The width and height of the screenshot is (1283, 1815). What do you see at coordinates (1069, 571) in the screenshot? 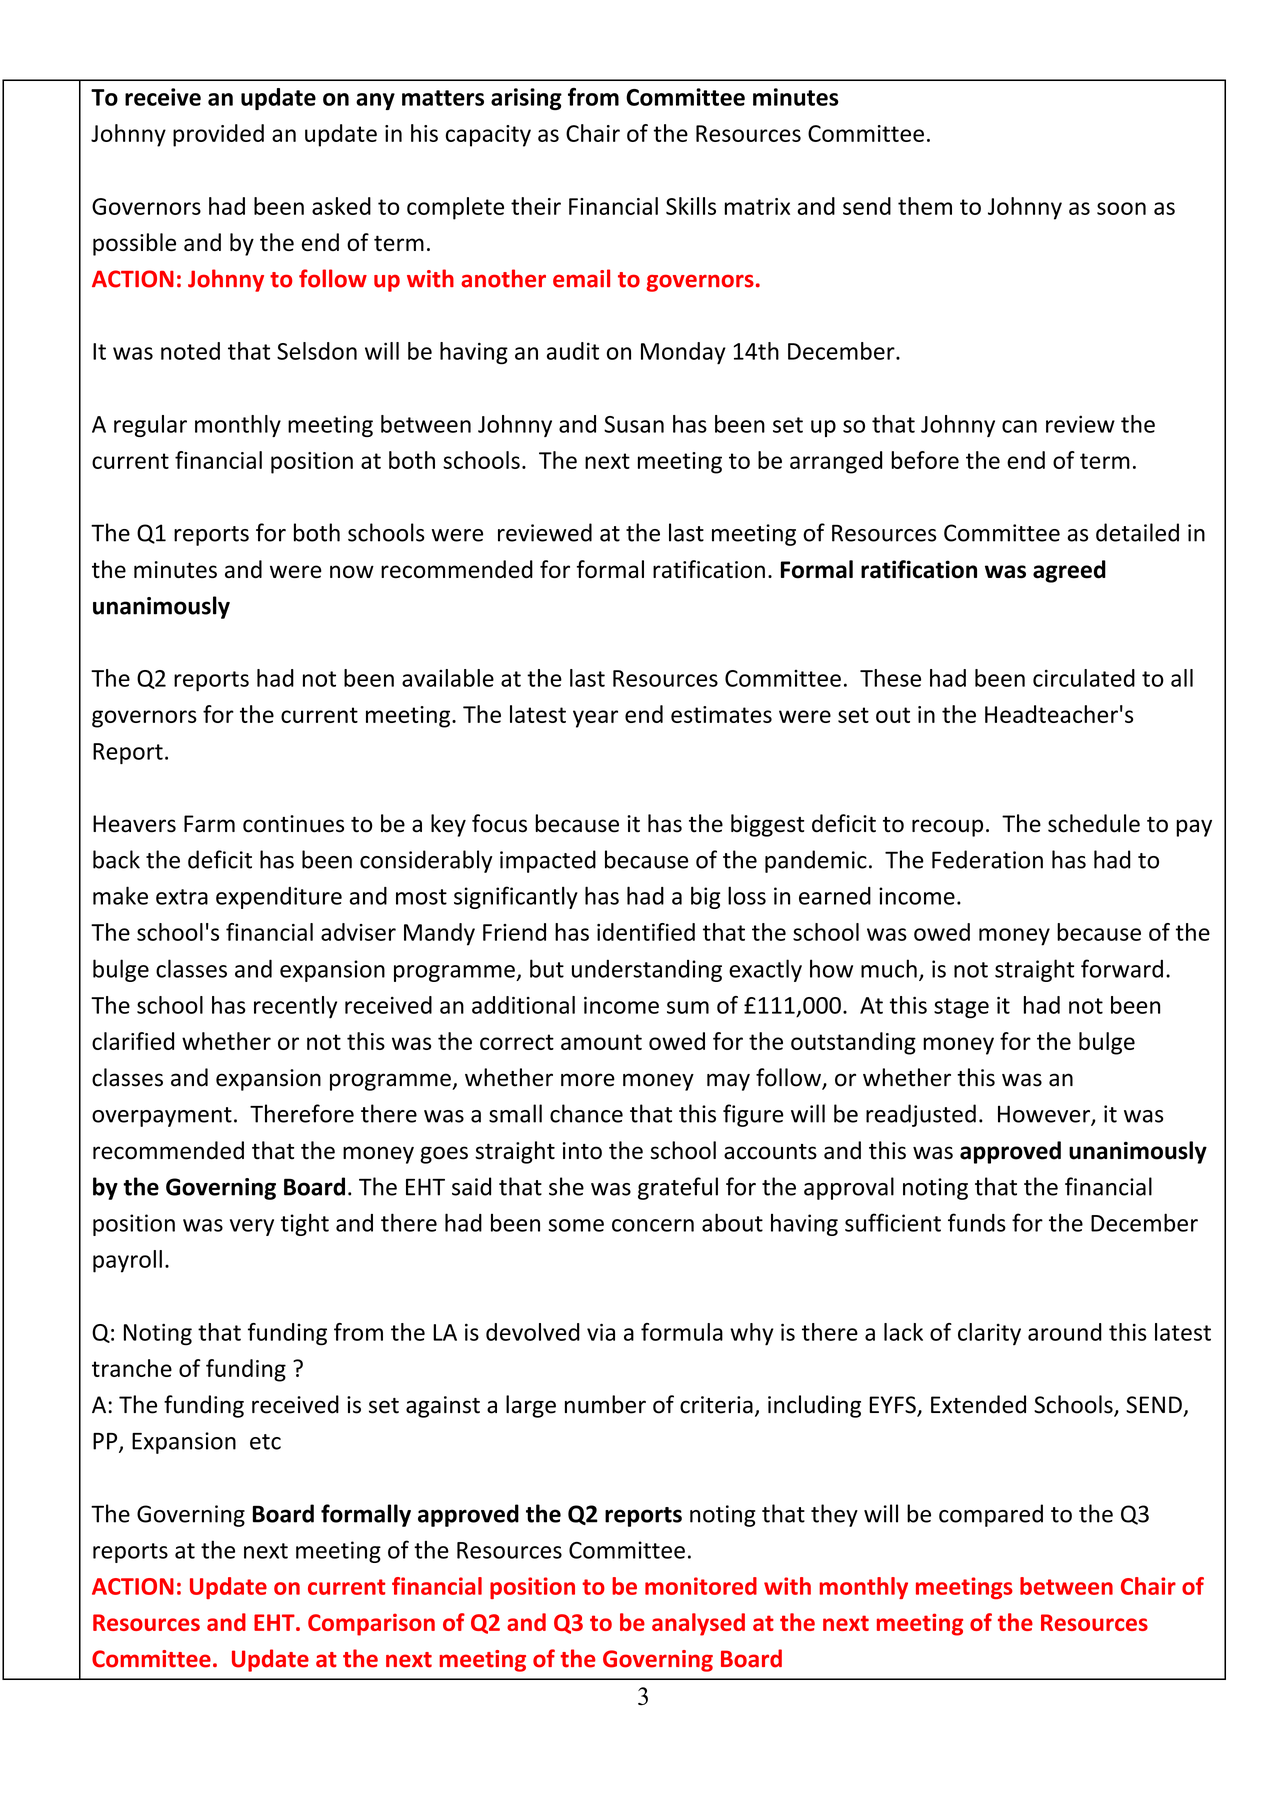
I see `agreed` at bounding box center [1069, 571].
